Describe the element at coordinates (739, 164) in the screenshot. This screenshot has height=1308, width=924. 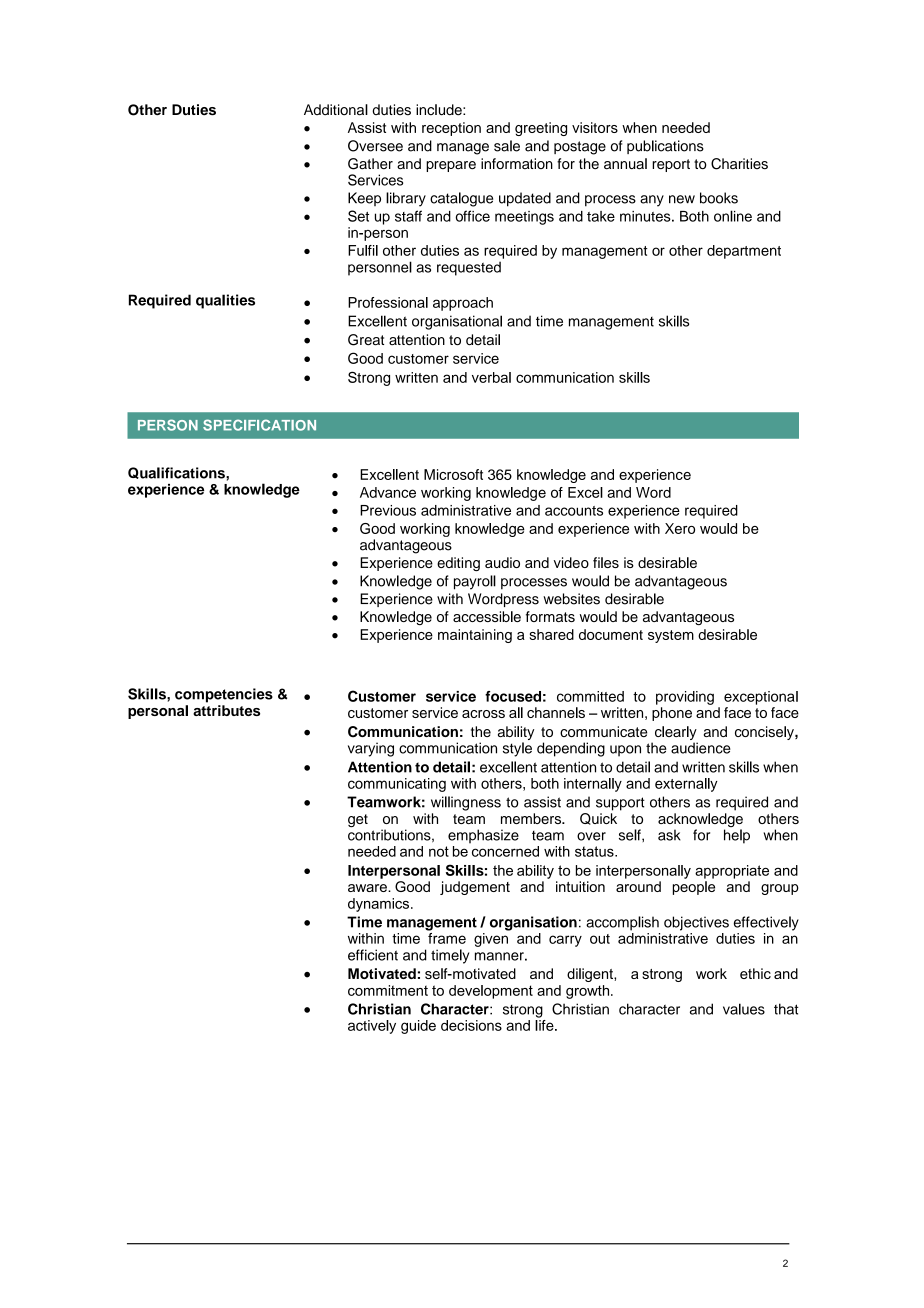
I see `Charities` at that location.
